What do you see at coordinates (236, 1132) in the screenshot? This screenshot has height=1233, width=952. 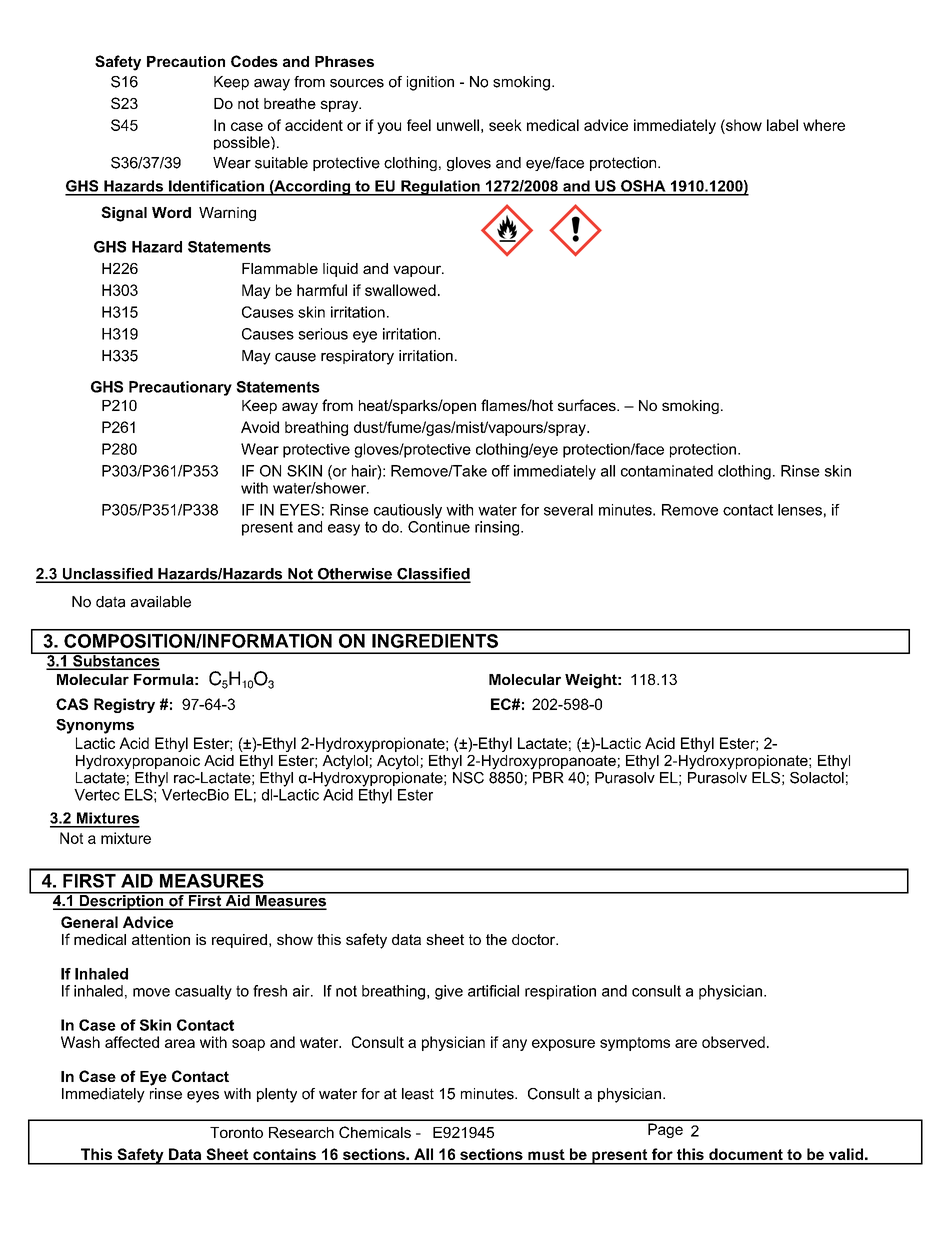 I see `Toronto` at bounding box center [236, 1132].
